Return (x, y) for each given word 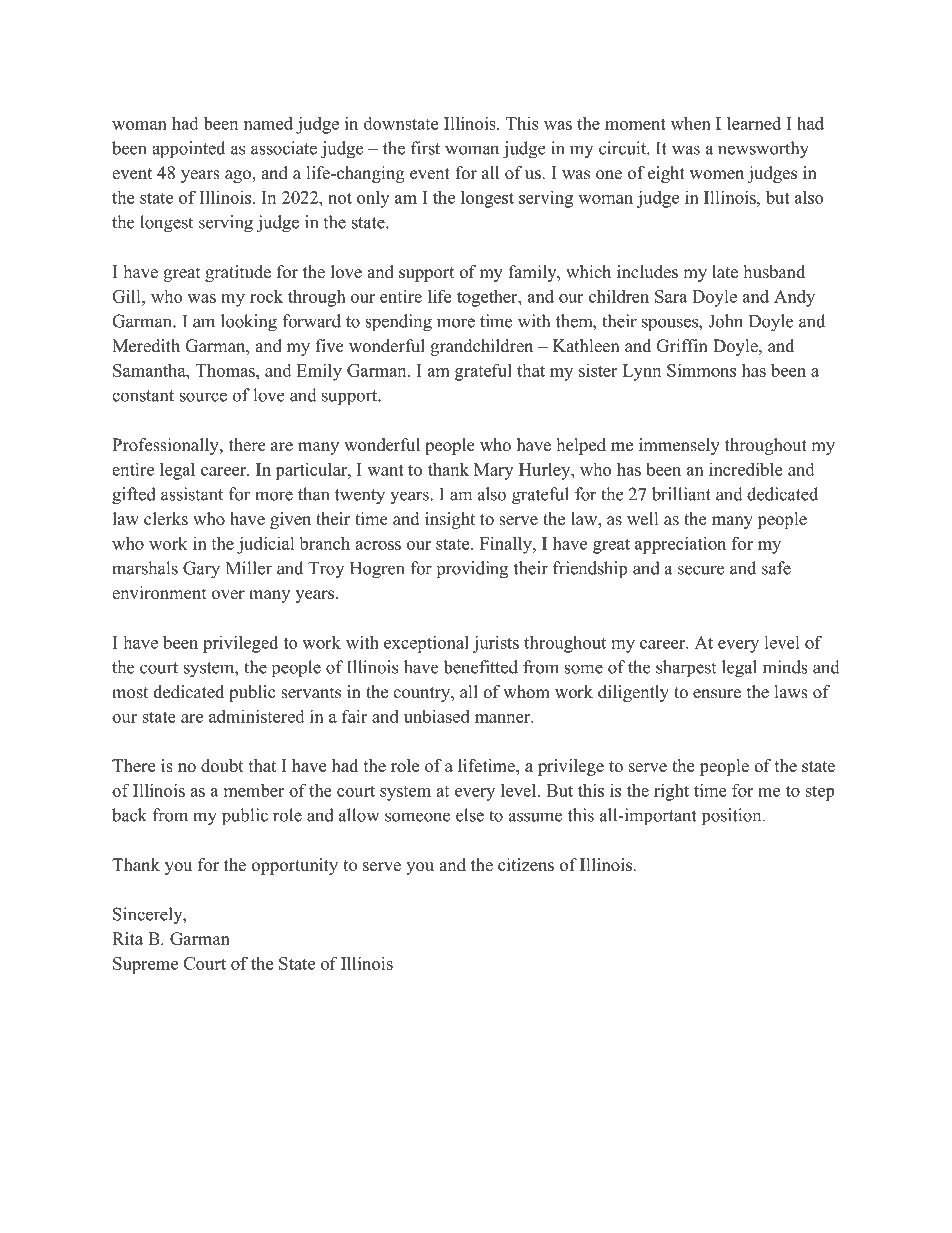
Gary (201, 570)
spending (398, 323)
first (425, 148)
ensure (717, 694)
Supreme (145, 965)
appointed (188, 150)
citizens (526, 865)
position (733, 817)
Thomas (226, 370)
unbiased (437, 716)
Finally (507, 545)
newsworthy (763, 150)
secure (701, 570)
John (725, 321)
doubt (222, 765)
